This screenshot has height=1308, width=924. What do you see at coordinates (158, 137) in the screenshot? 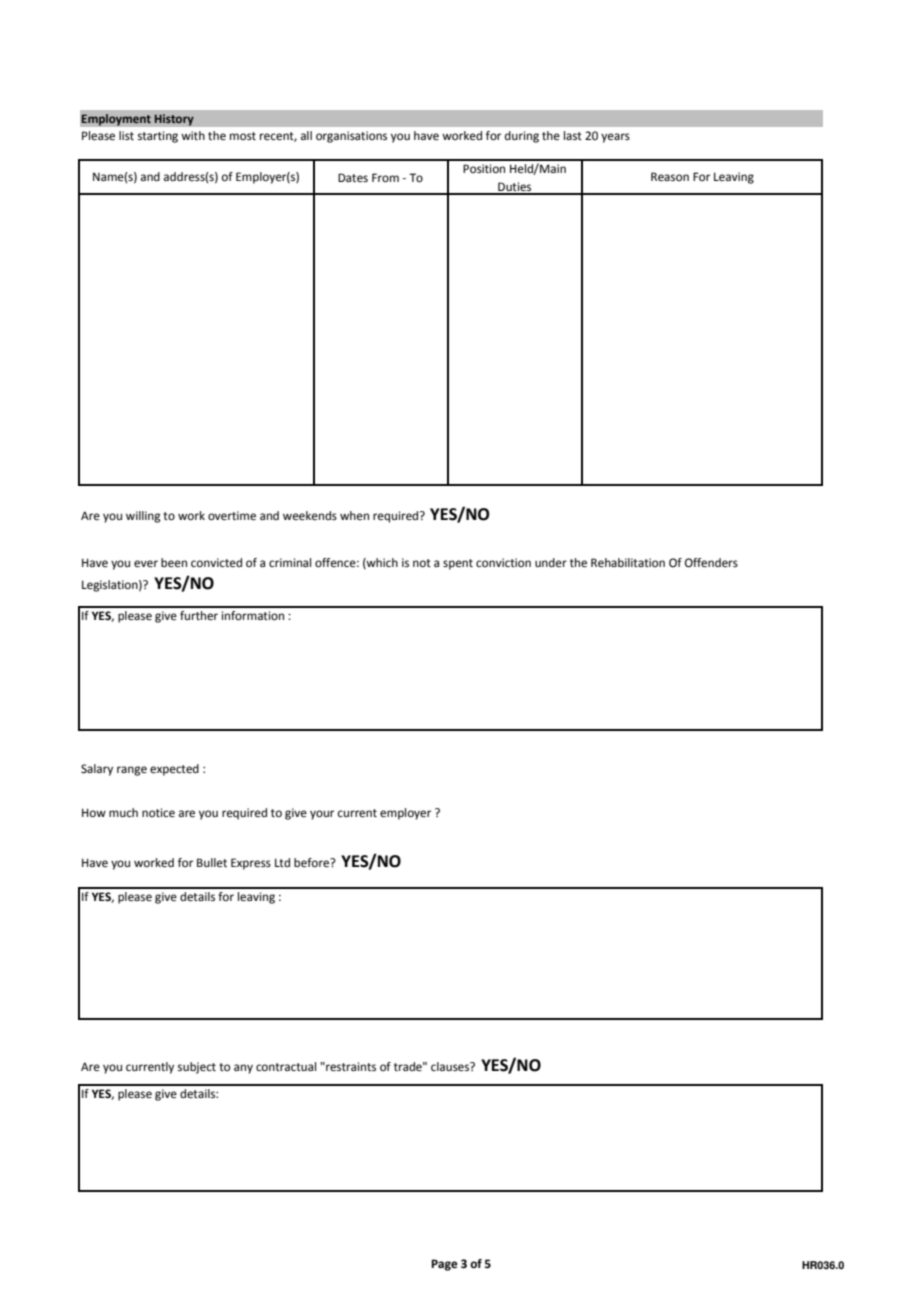
I see `starting` at bounding box center [158, 137].
